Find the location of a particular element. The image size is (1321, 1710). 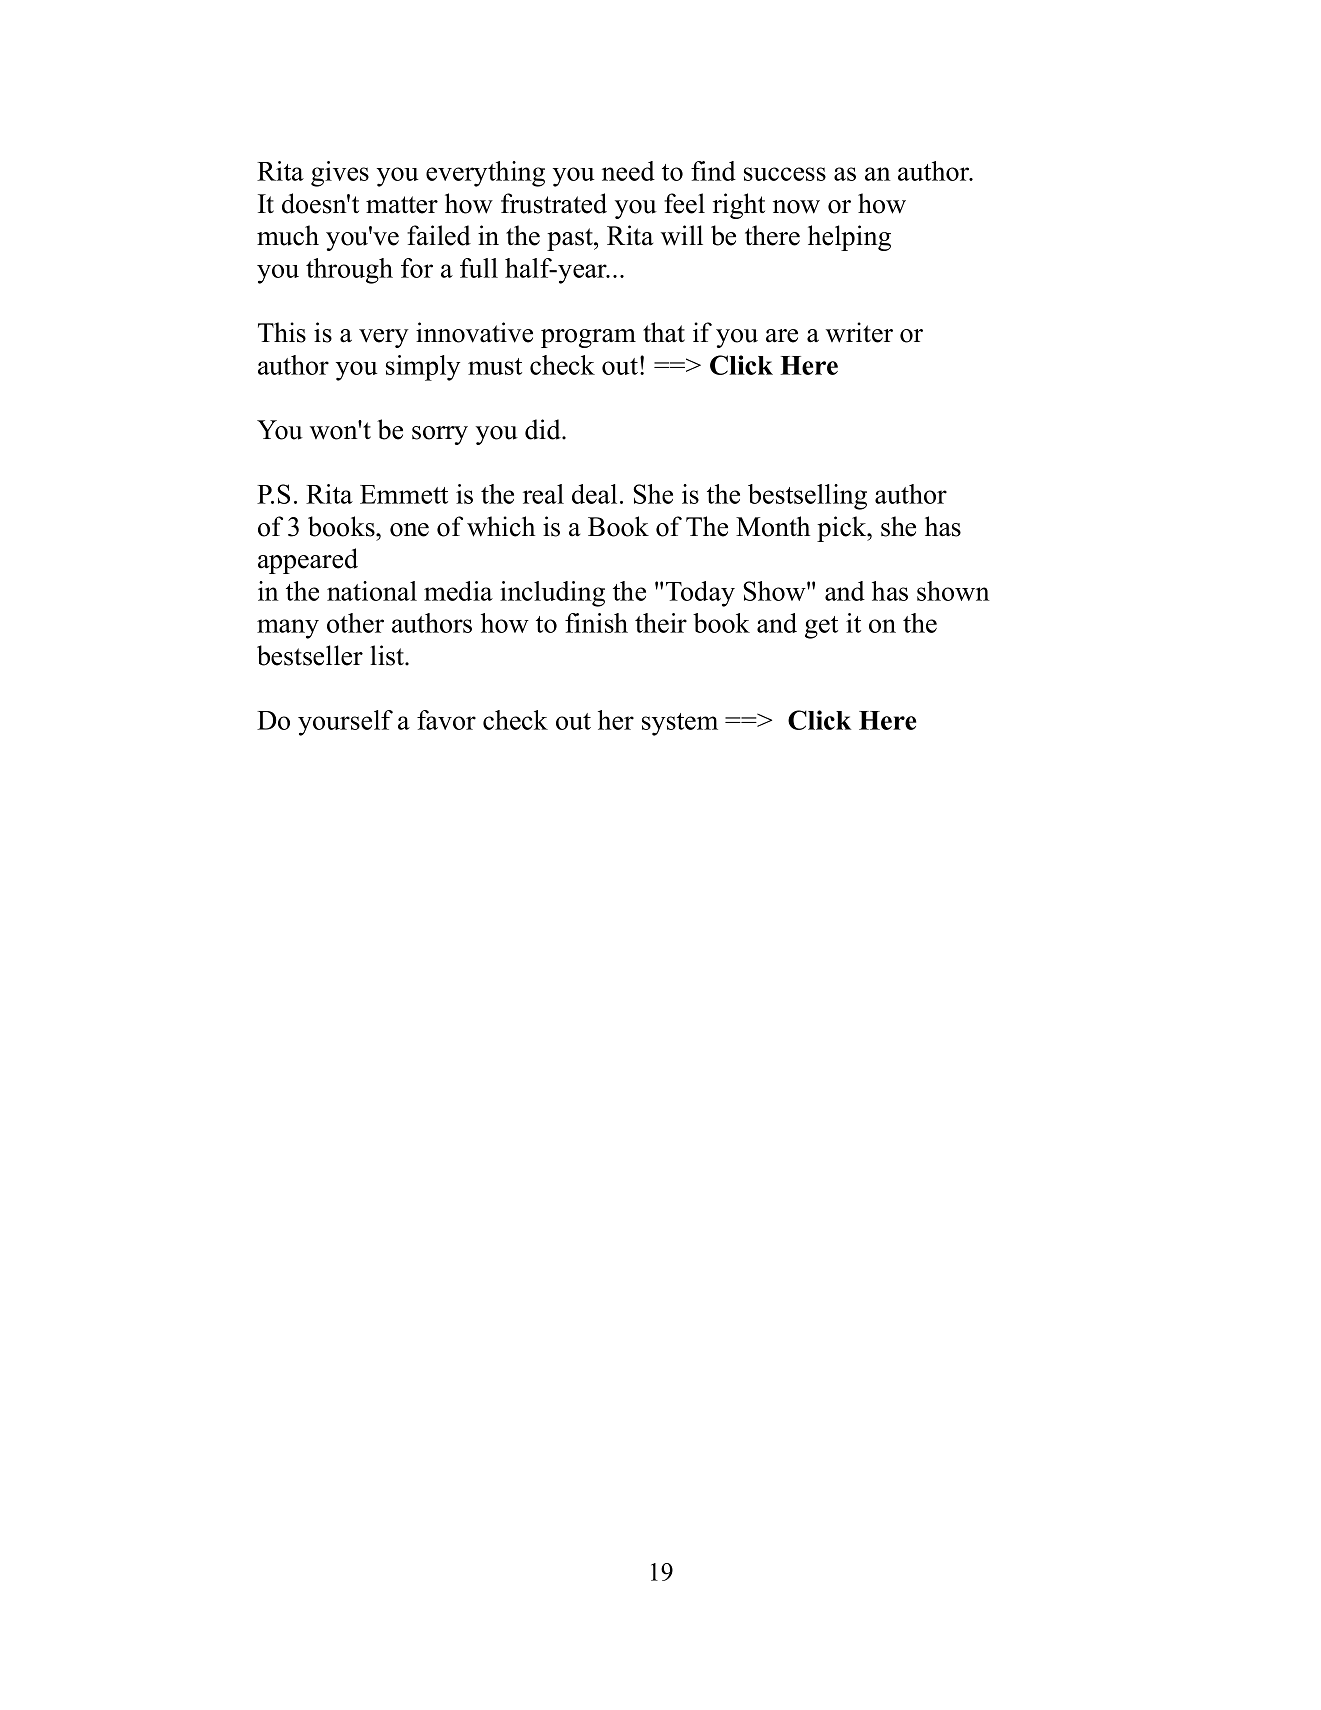

success is located at coordinates (785, 174).
